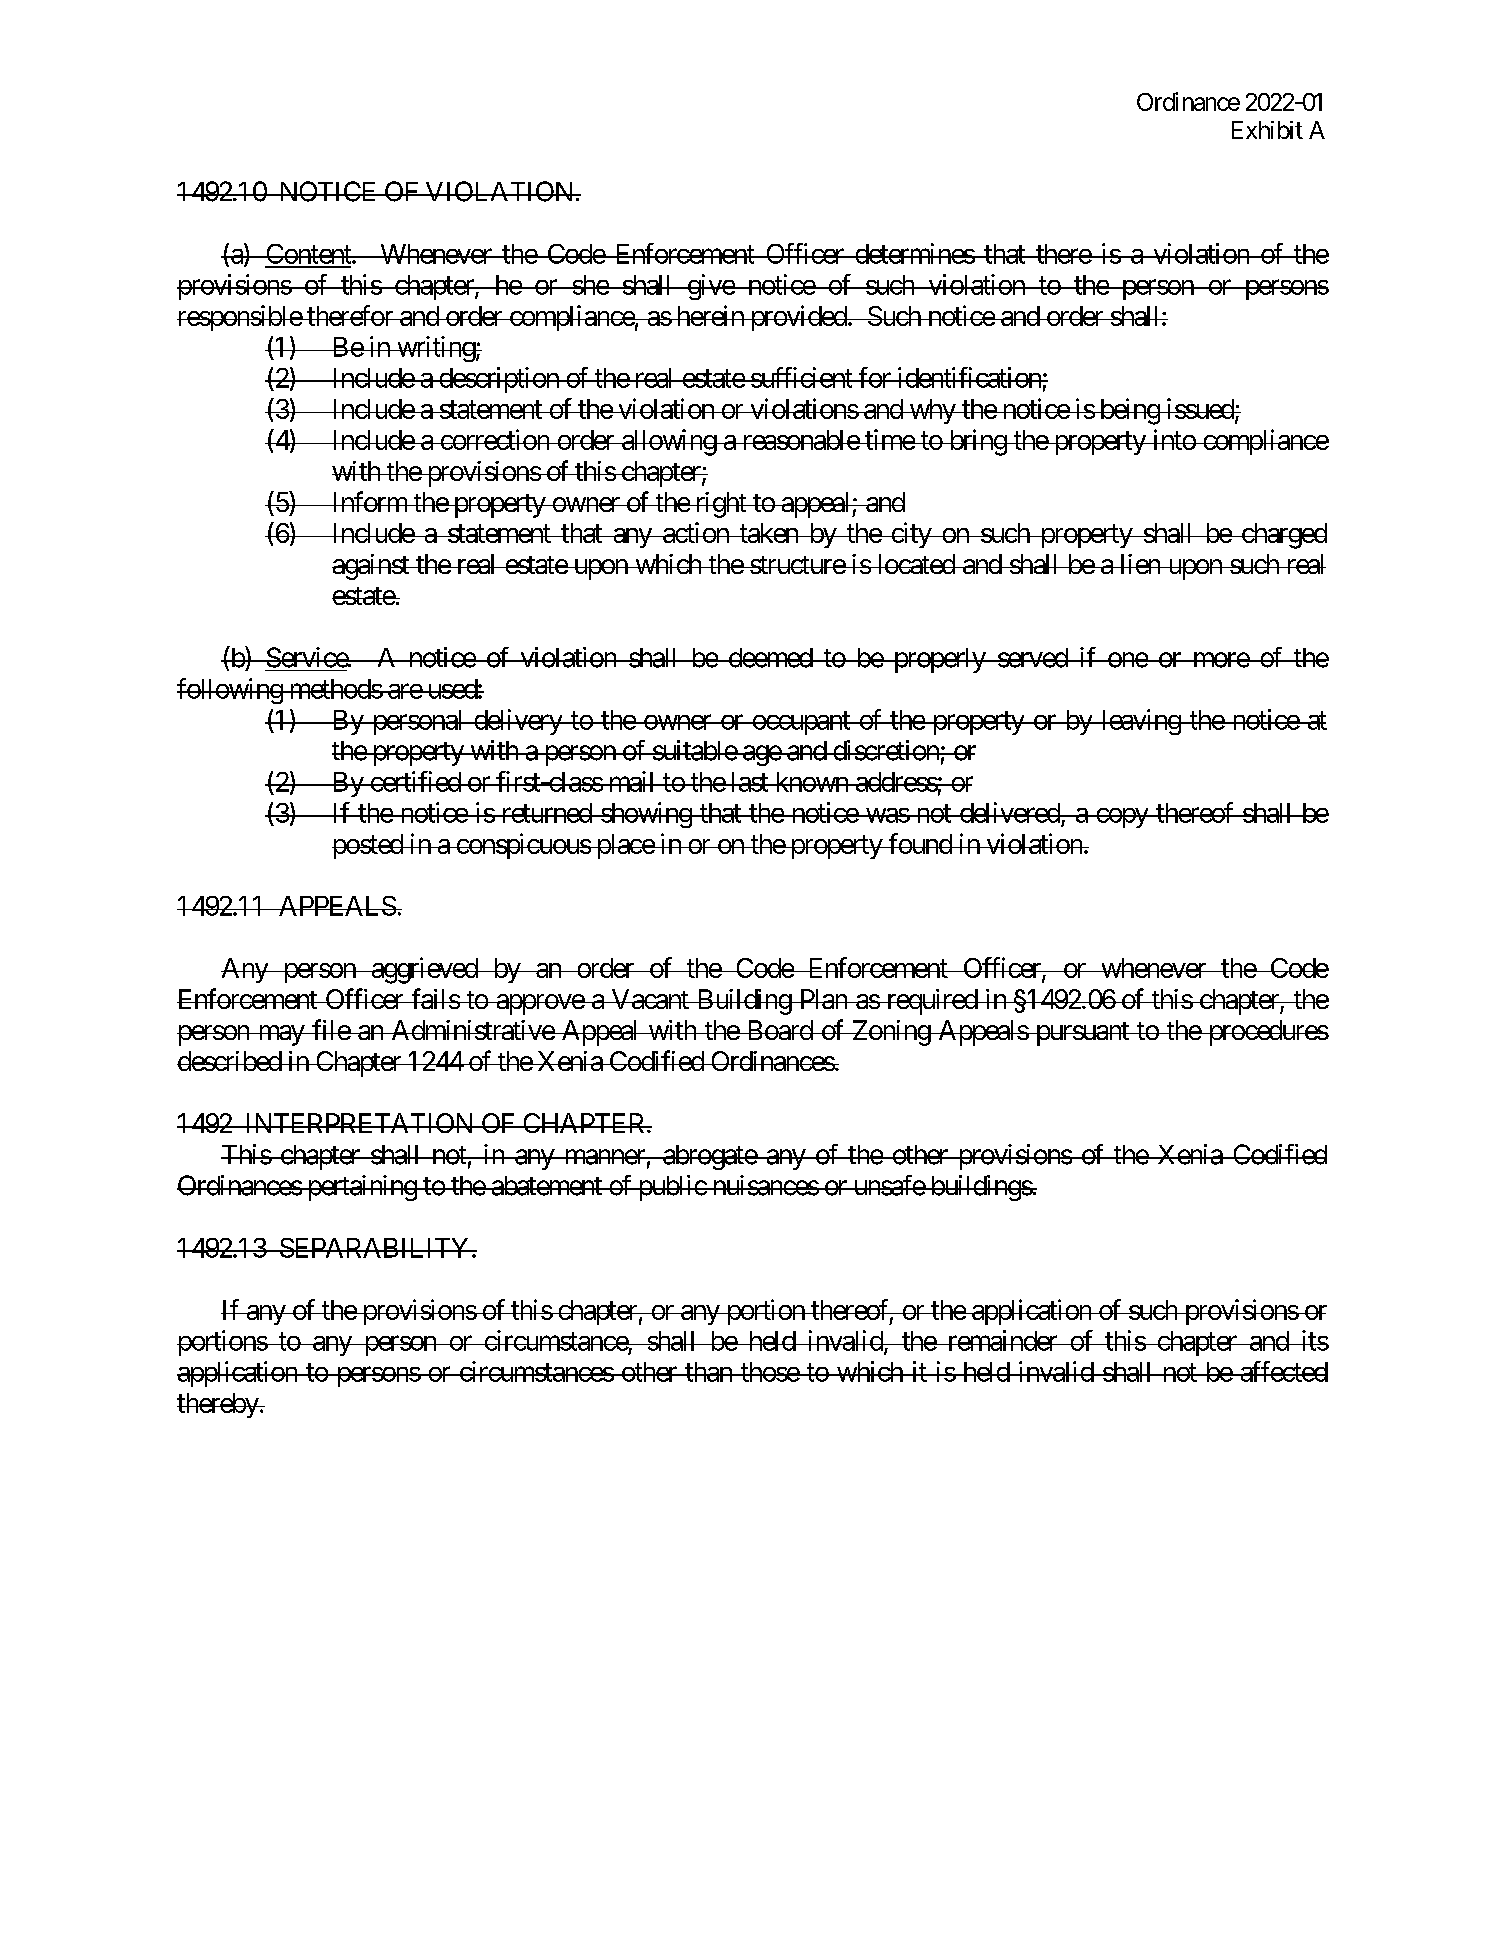 This screenshot has width=1503, height=1945. I want to click on than, so click(708, 1372).
